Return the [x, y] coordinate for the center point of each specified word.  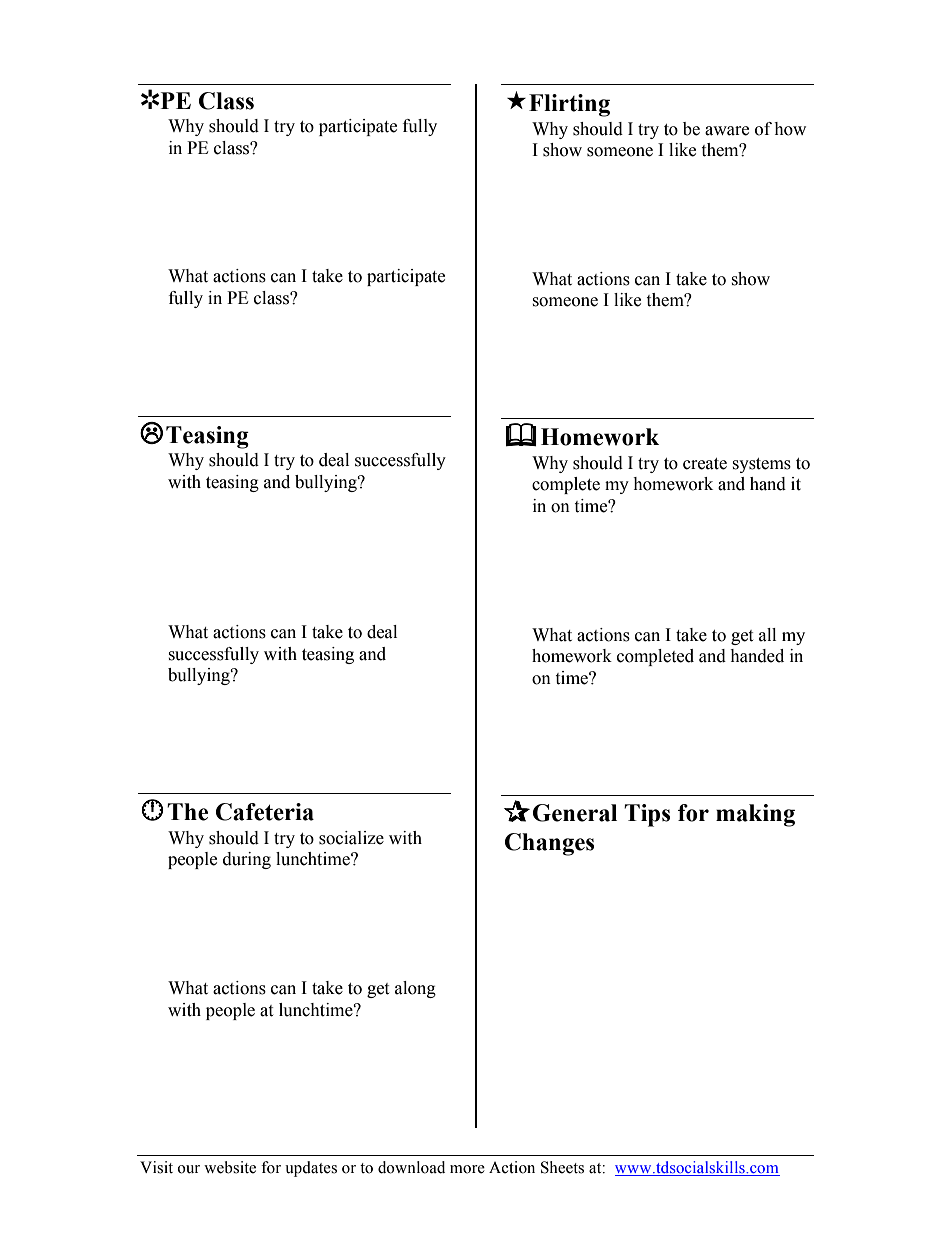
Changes [549, 844]
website [230, 1167]
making [755, 815]
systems [761, 465]
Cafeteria [265, 812]
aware [727, 131]
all [767, 635]
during [247, 860]
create [705, 464]
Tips [647, 815]
